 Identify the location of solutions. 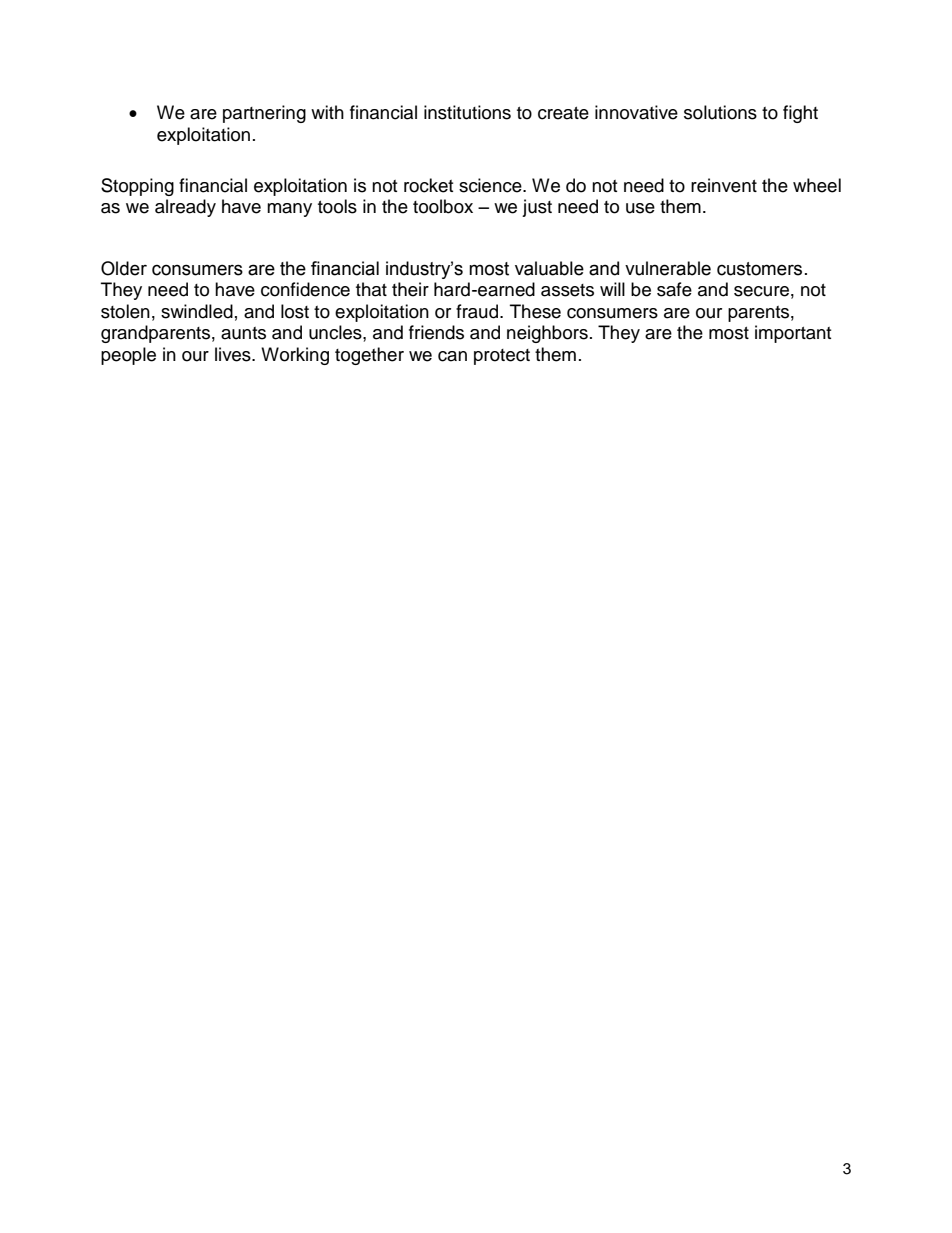
(720, 112).
